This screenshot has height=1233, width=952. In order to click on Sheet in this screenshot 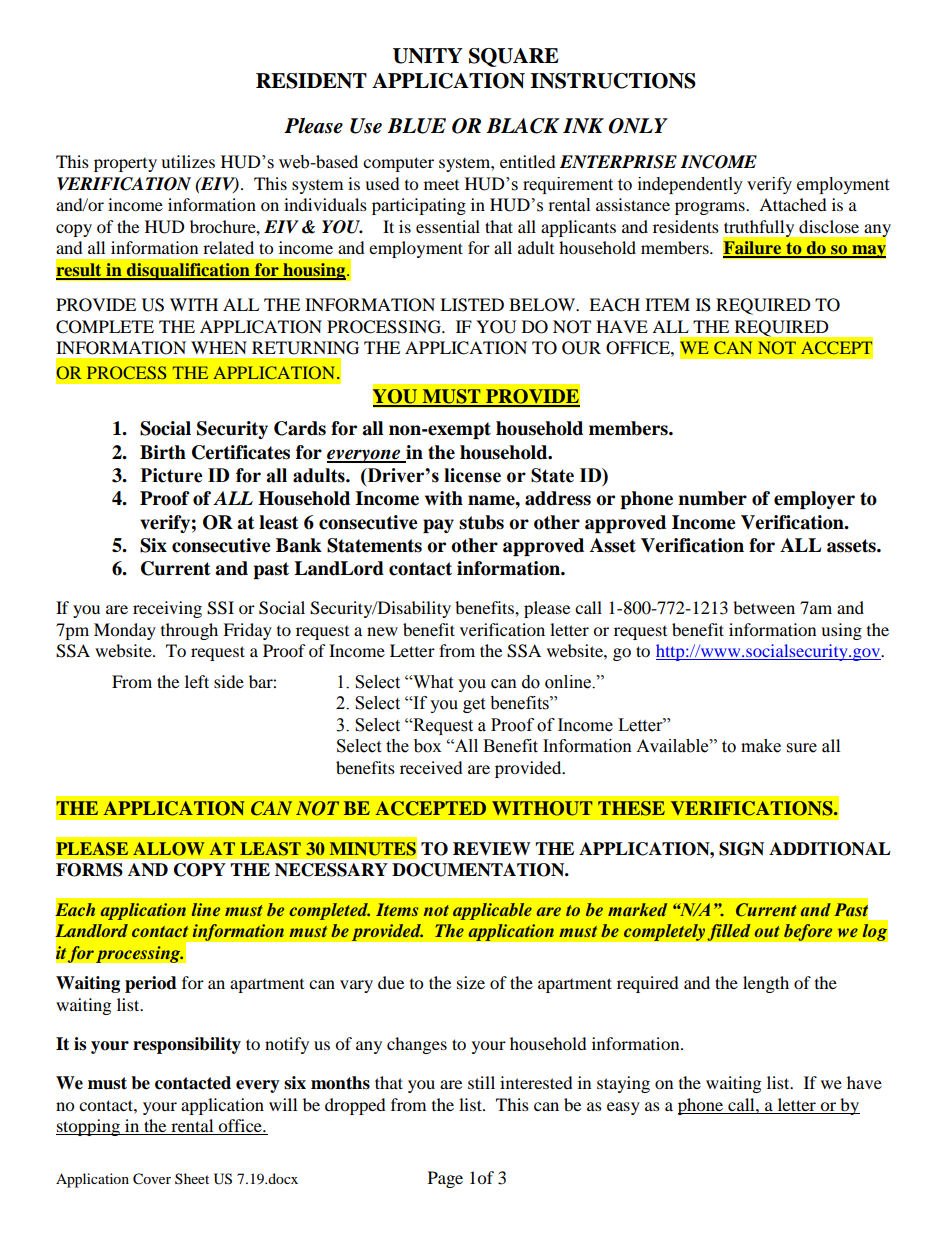, I will do `click(192, 1178)`.
